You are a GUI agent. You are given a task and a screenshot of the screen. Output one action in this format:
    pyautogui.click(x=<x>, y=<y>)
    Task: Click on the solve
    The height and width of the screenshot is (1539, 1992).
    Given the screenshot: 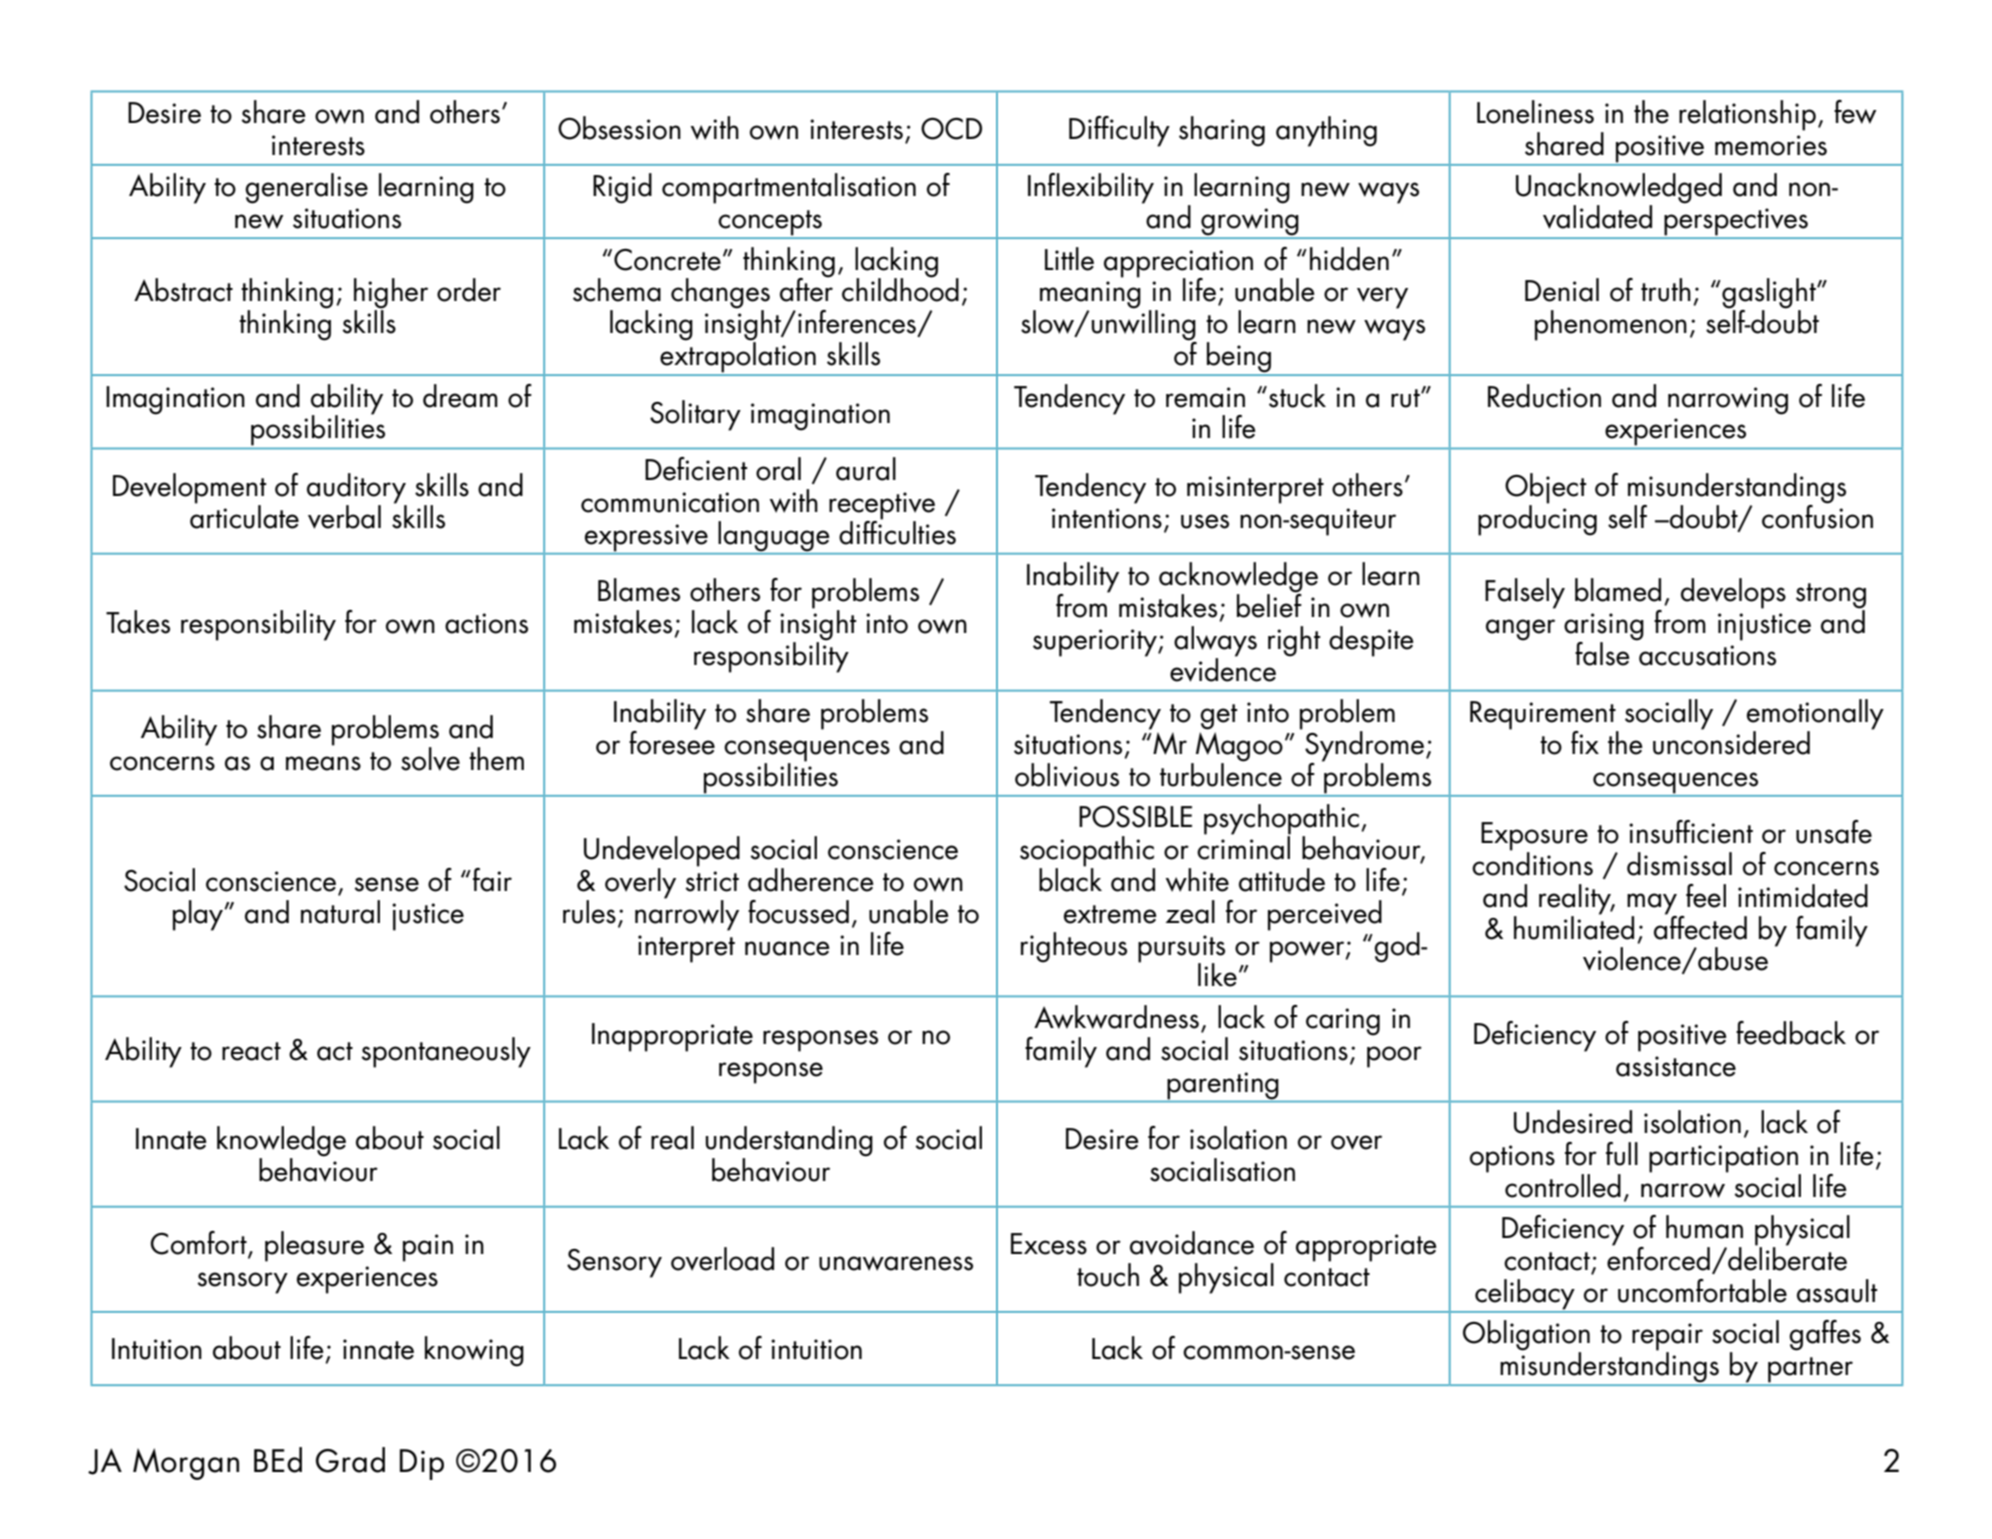 What is the action you would take?
    pyautogui.click(x=430, y=759)
